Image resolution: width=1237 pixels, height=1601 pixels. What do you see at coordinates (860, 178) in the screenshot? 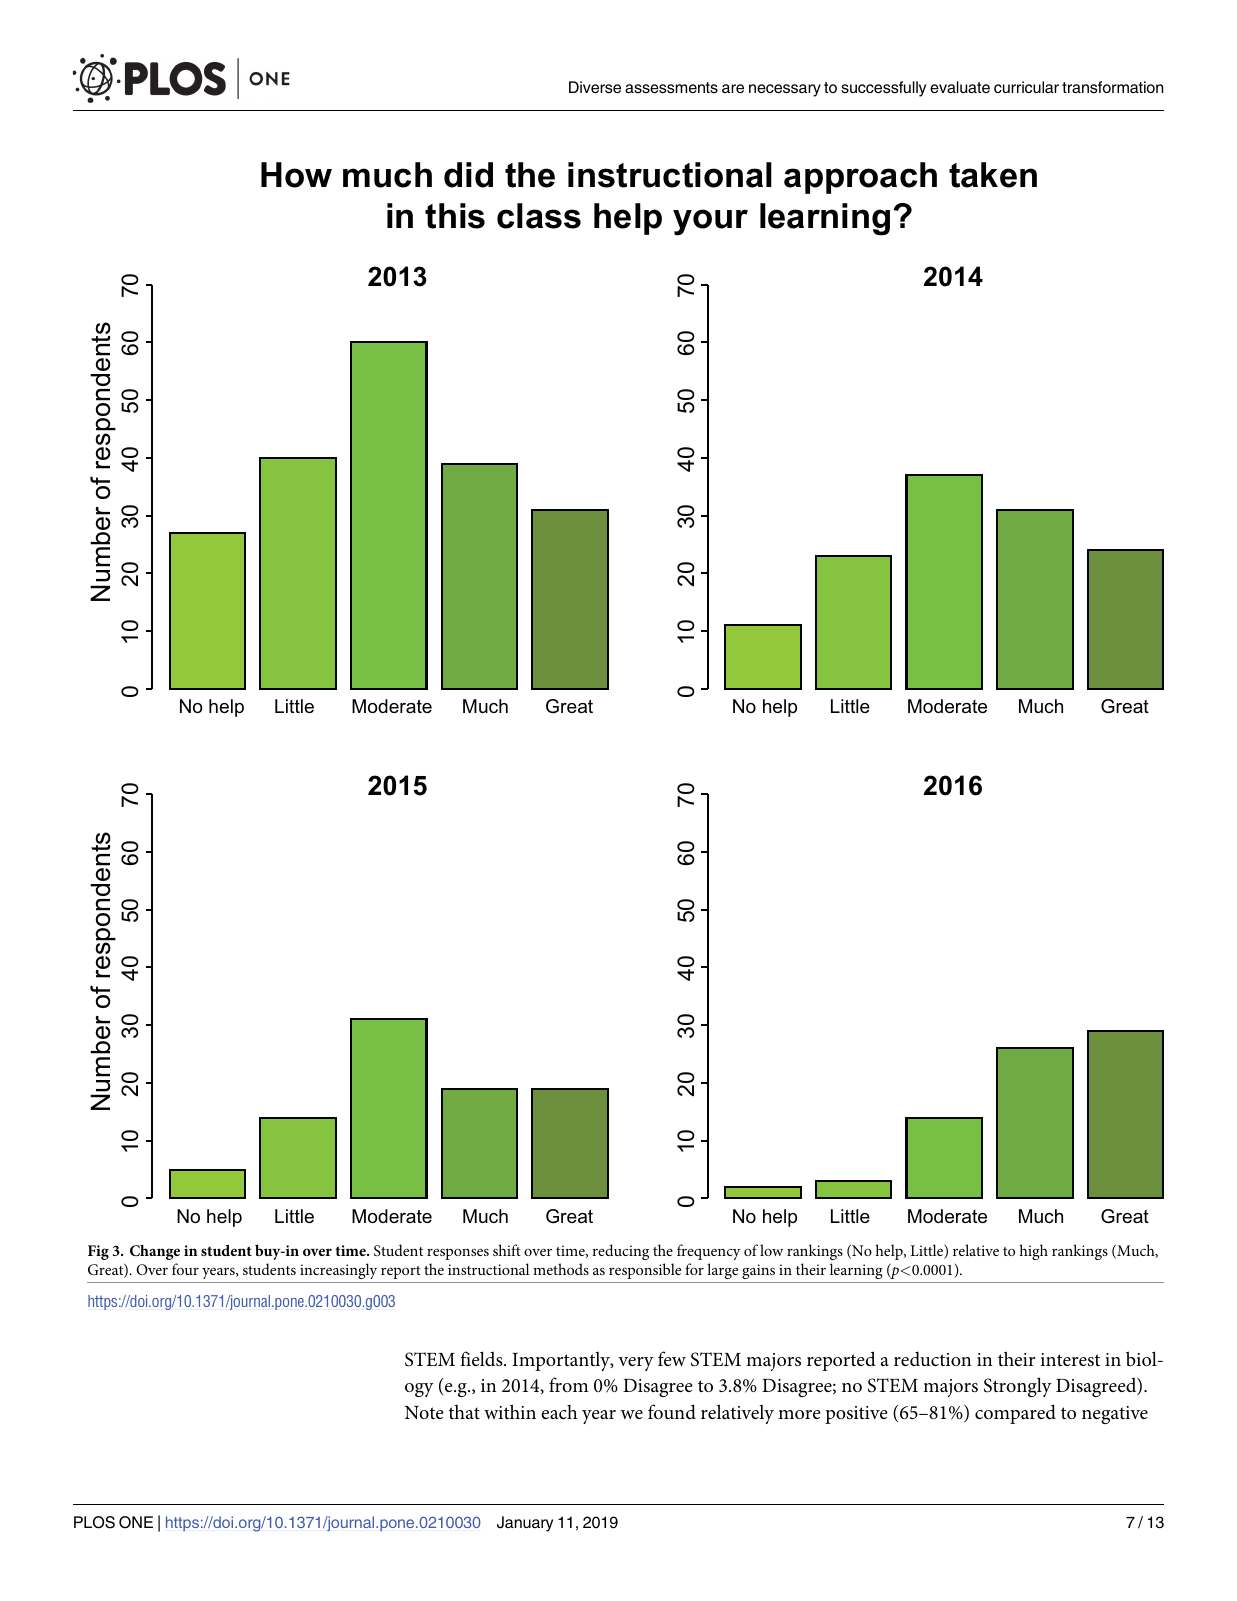
I see `approach` at bounding box center [860, 178].
